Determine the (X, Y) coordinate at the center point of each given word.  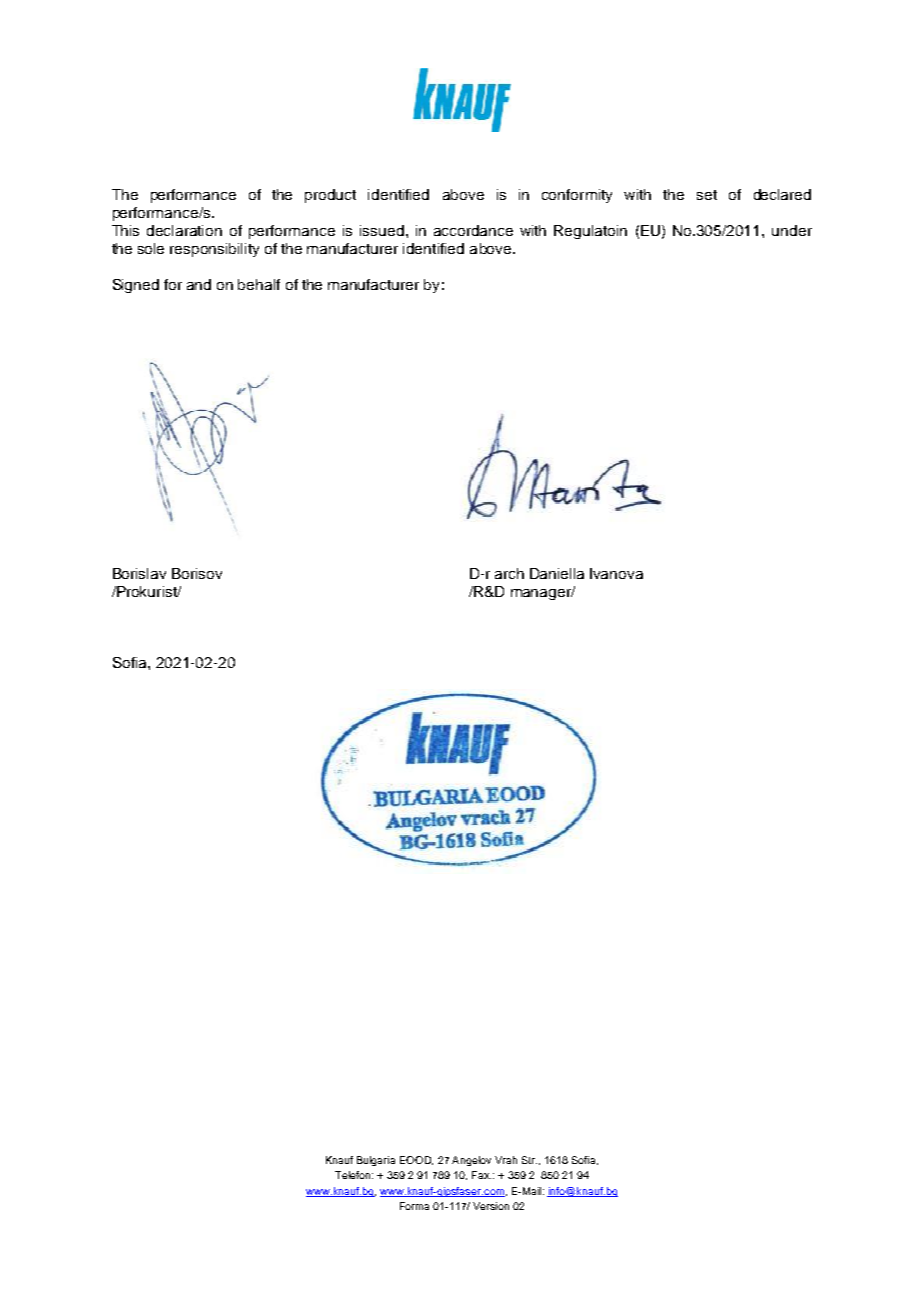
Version (491, 1206)
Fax (481, 1175)
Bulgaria (376, 1161)
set (707, 195)
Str (529, 1160)
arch (509, 573)
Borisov (197, 573)
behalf (259, 284)
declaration (184, 230)
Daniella (557, 573)
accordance (473, 230)
